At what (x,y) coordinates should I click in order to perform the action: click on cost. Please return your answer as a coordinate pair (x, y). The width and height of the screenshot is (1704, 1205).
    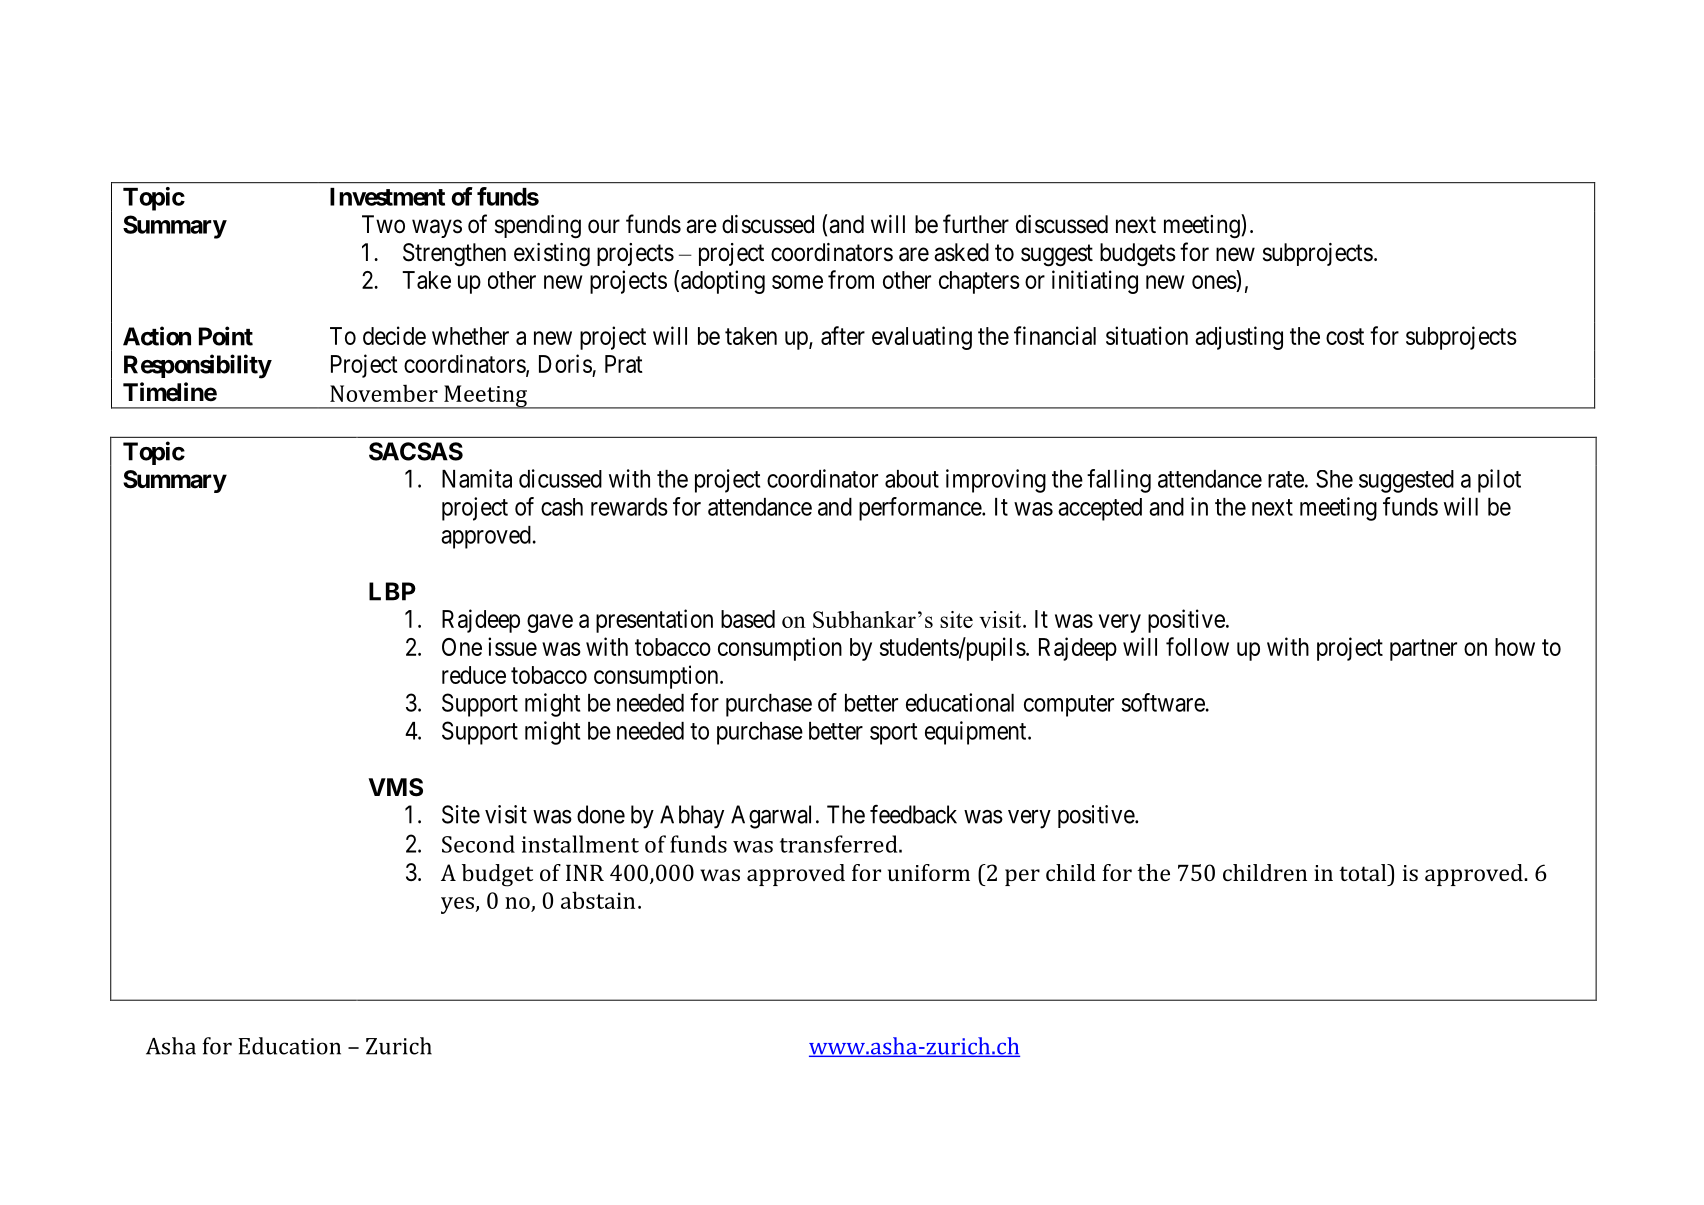
    Looking at the image, I should click on (1345, 336).
